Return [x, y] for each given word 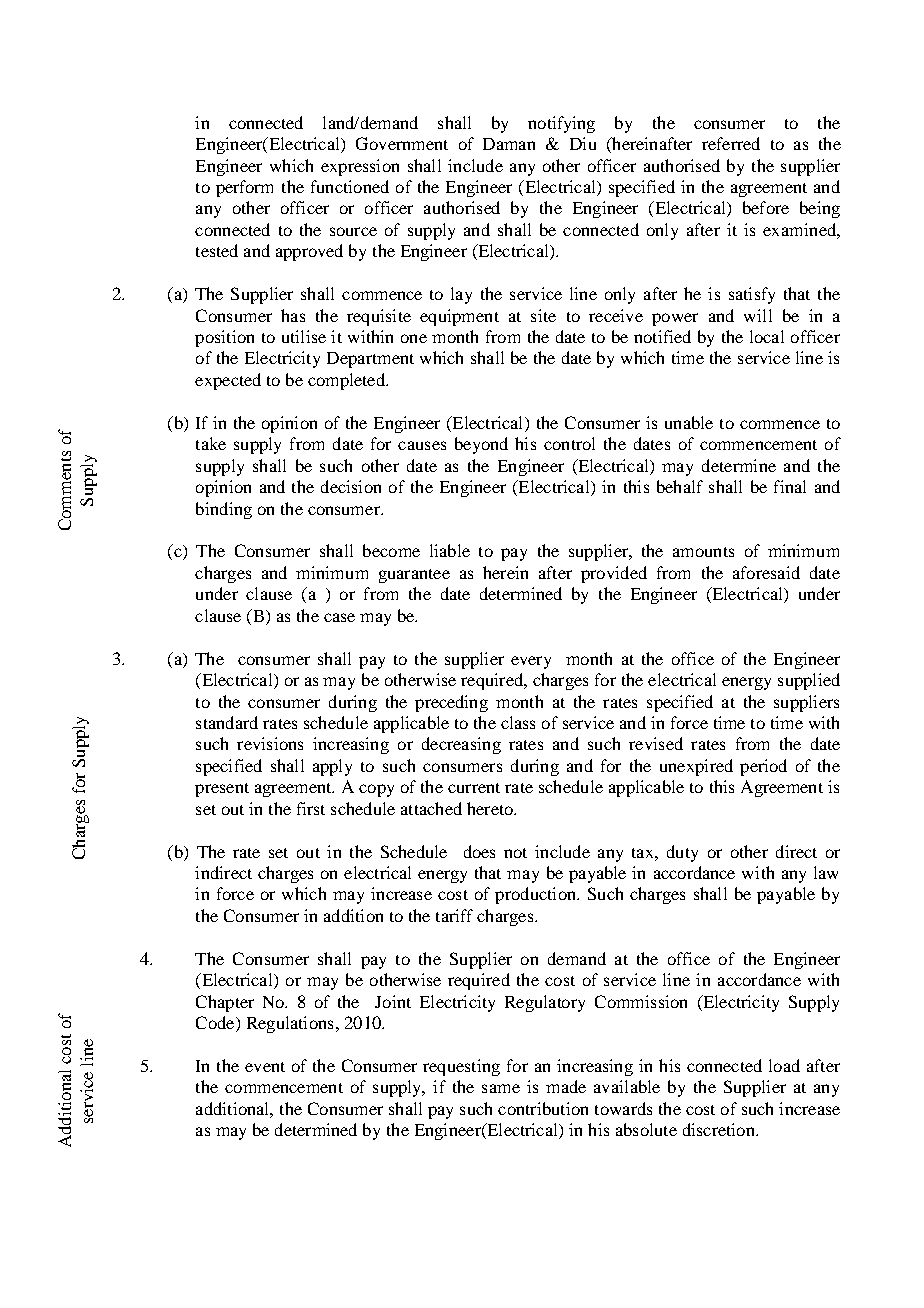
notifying [561, 124]
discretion [720, 1129]
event [265, 1067]
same [501, 1088]
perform [244, 188]
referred [731, 143]
